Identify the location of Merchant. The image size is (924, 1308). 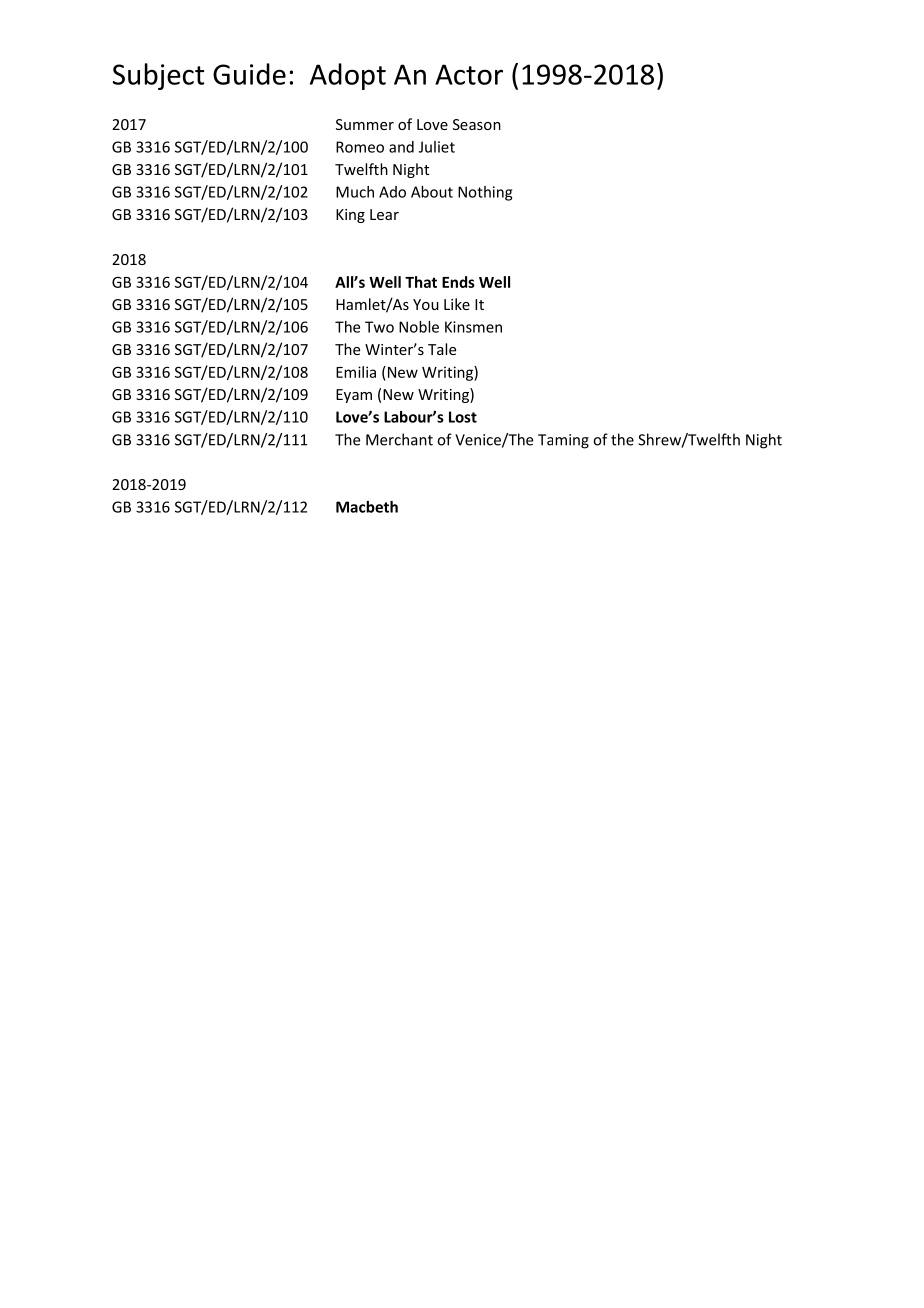
(399, 439).
